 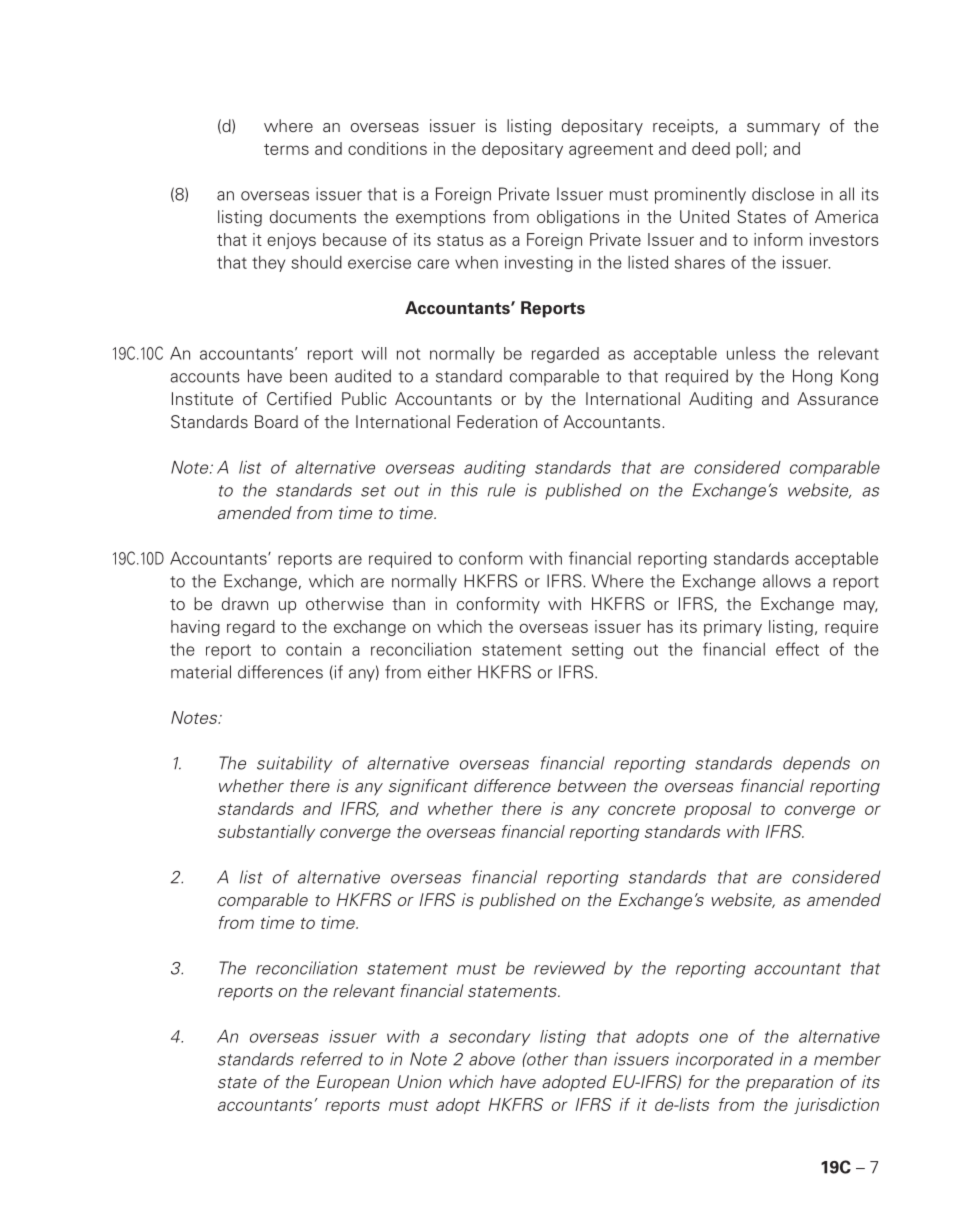 I want to click on Certified, so click(x=299, y=399).
